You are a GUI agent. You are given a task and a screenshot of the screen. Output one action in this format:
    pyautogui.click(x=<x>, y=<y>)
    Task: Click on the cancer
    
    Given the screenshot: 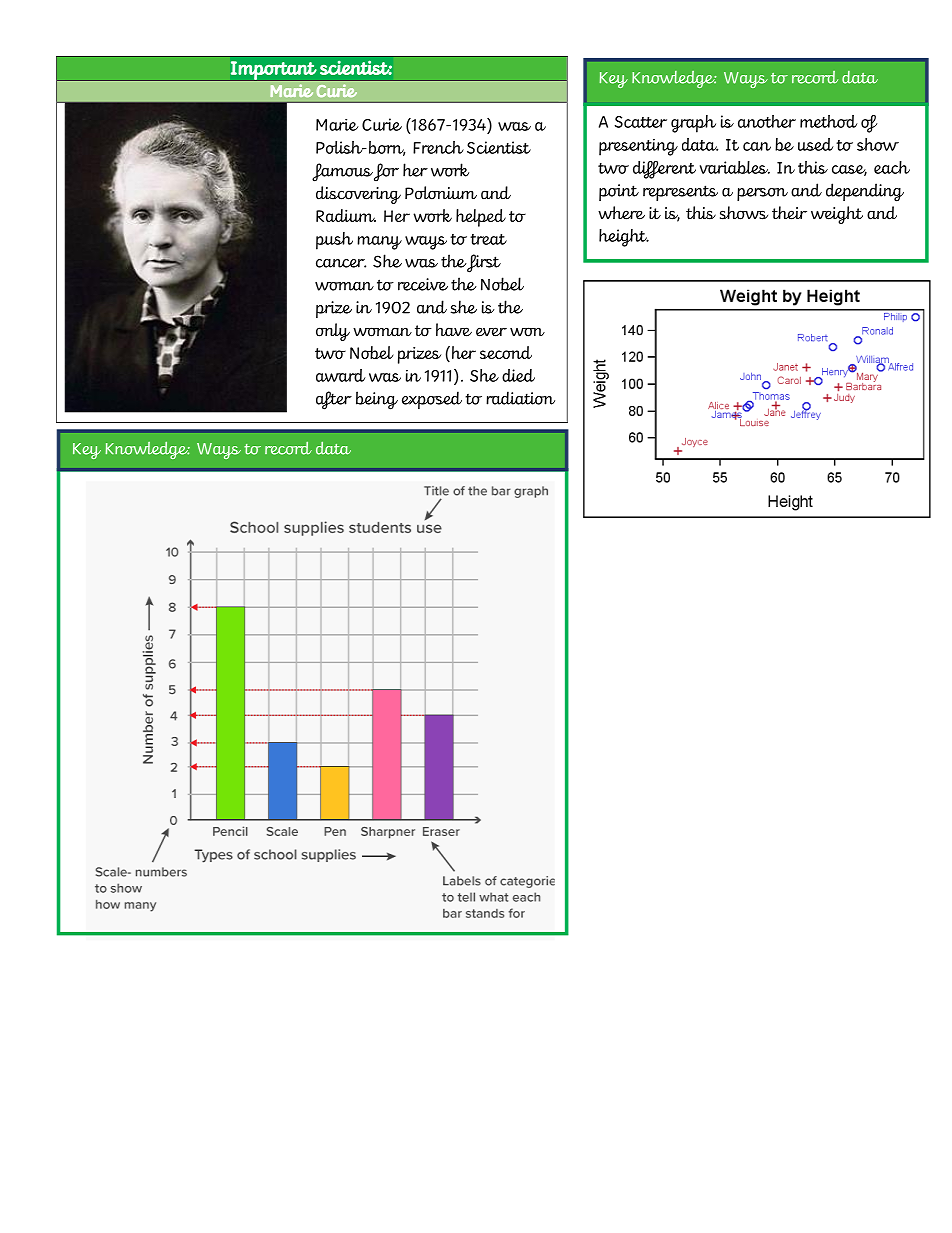 What is the action you would take?
    pyautogui.click(x=341, y=263)
